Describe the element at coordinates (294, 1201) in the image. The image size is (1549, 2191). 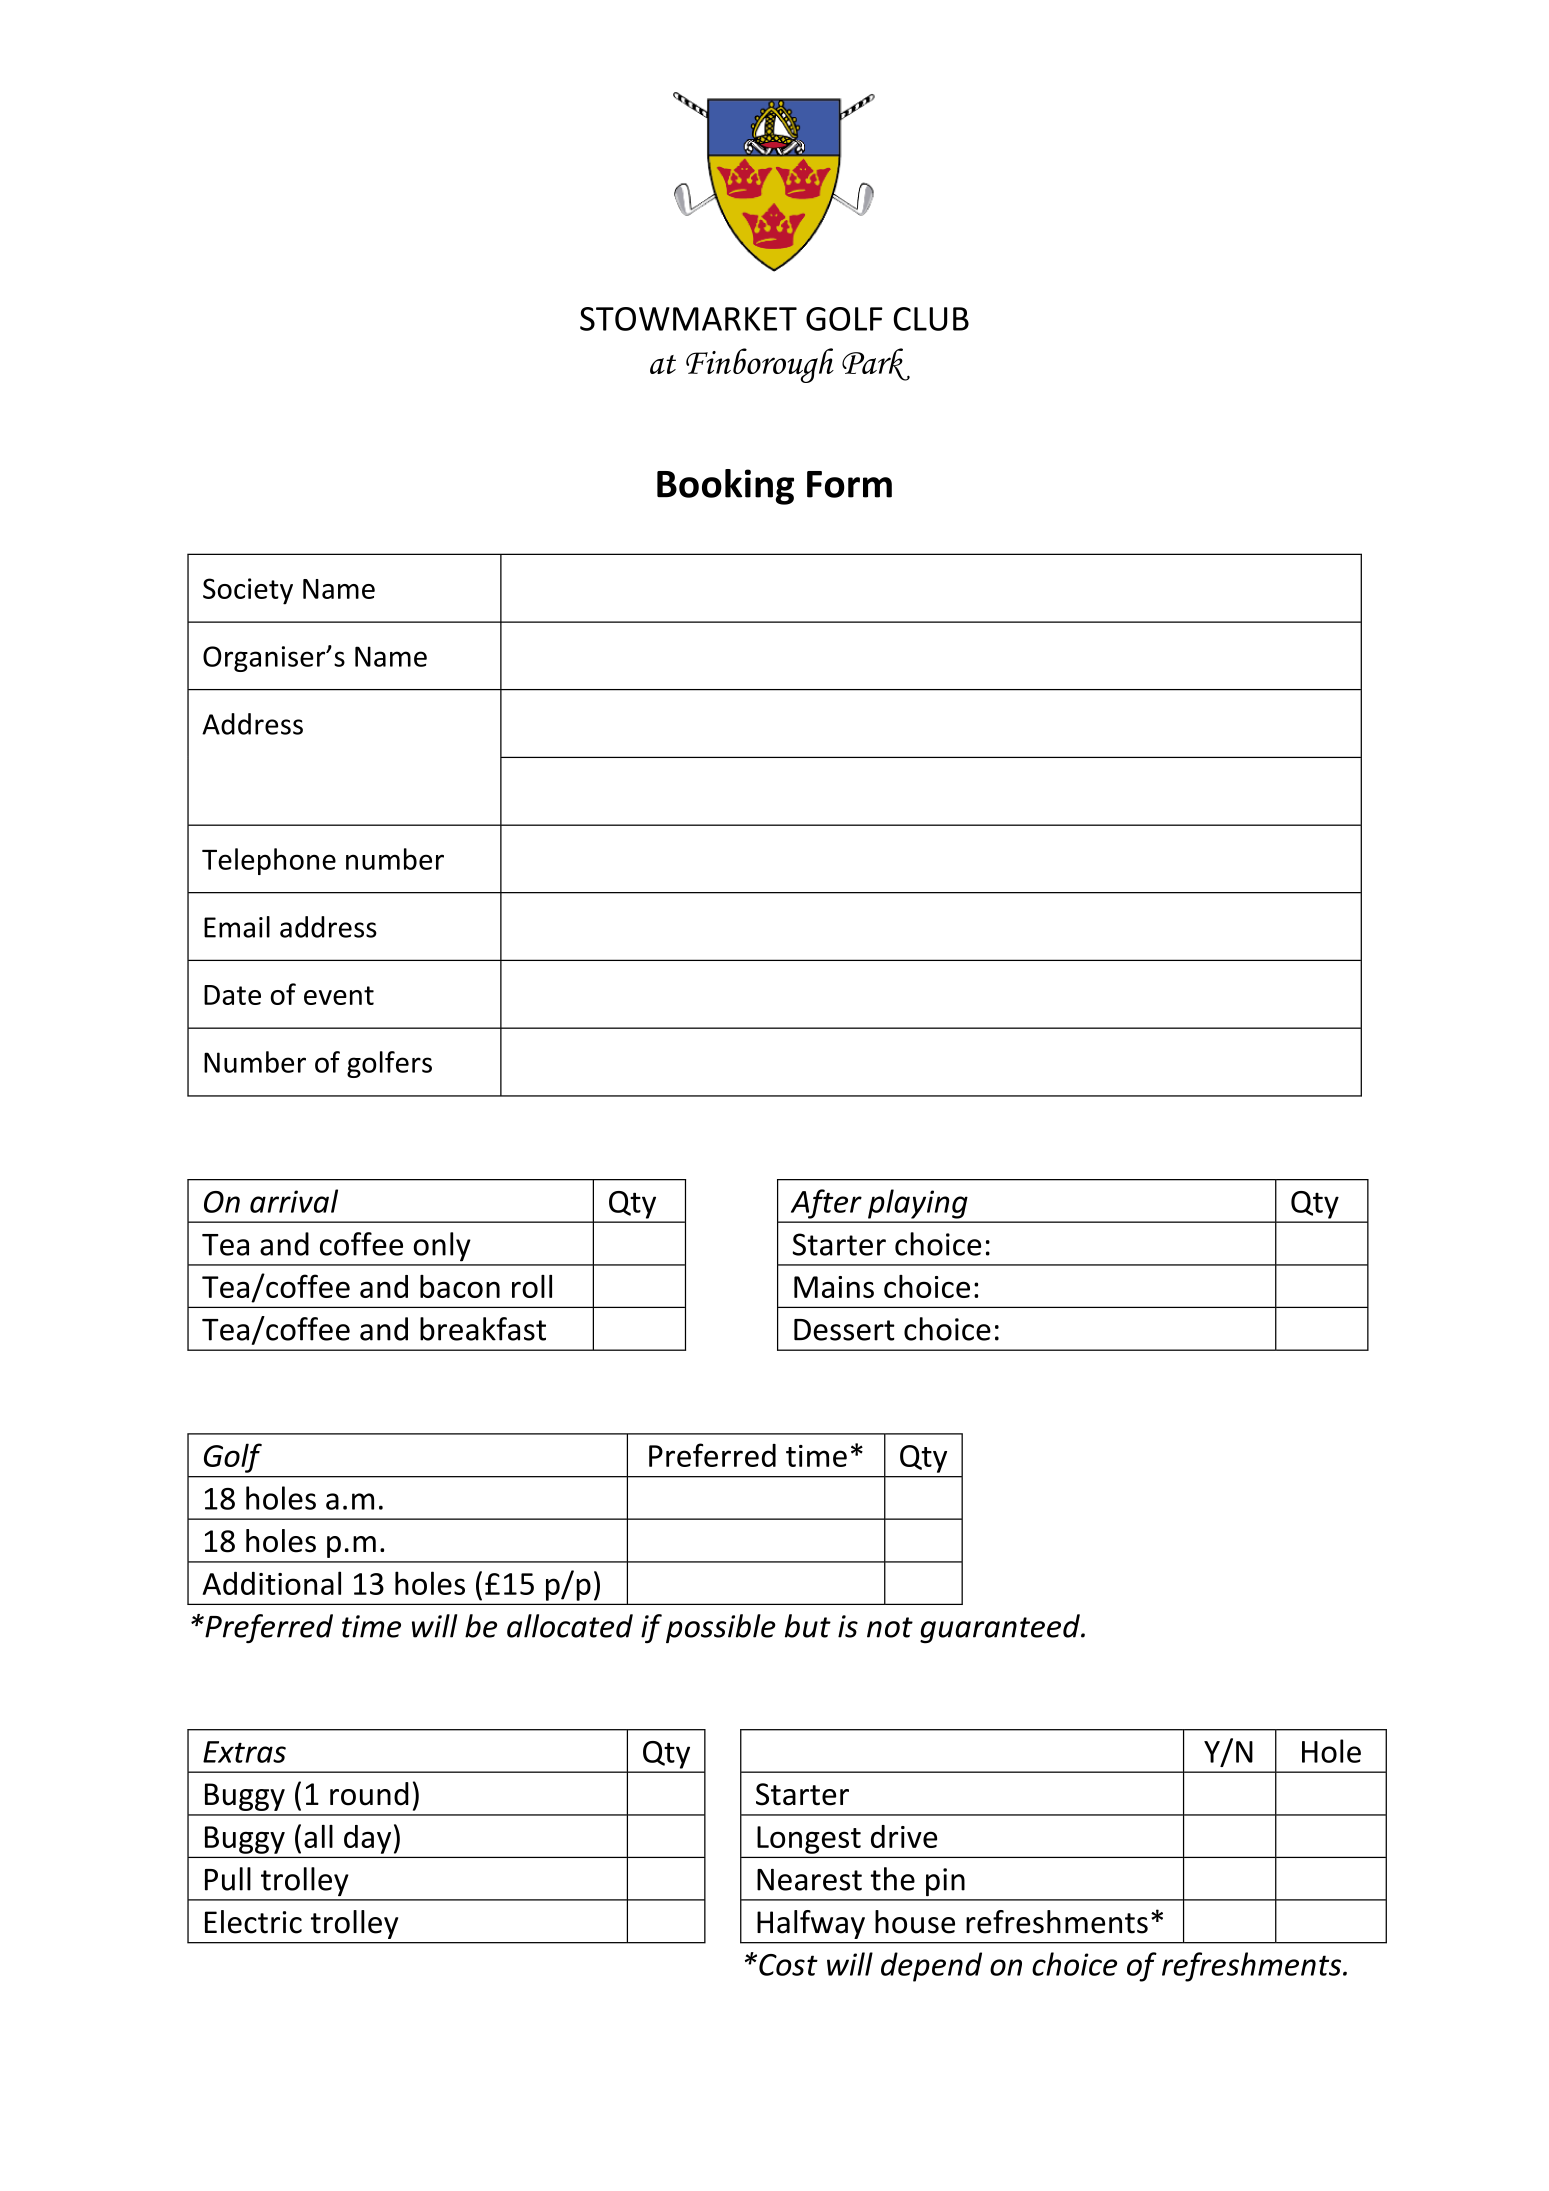
I see `arrival` at that location.
